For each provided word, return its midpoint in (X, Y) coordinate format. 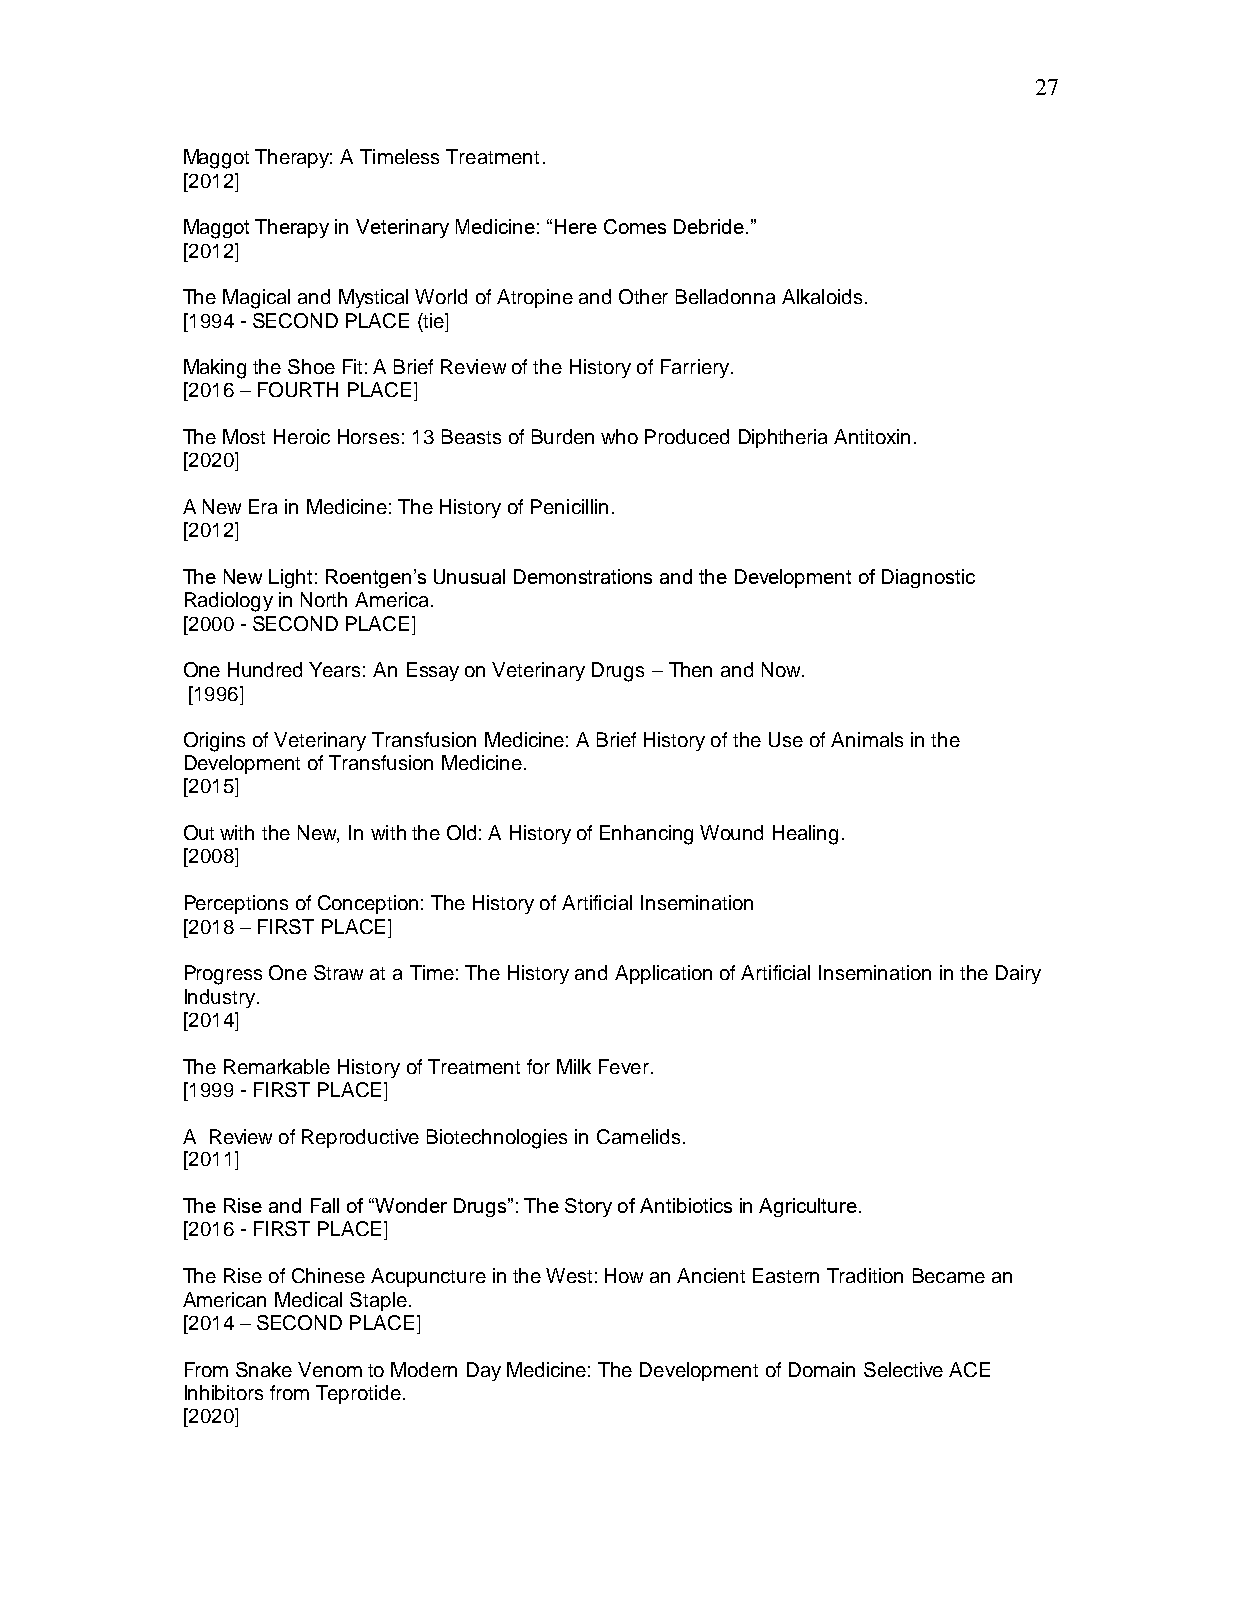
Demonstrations (583, 576)
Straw (338, 972)
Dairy (1018, 974)
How (624, 1275)
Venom (330, 1369)
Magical (256, 299)
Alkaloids (822, 296)
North (324, 599)
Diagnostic (928, 578)
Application (663, 974)
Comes (635, 226)
